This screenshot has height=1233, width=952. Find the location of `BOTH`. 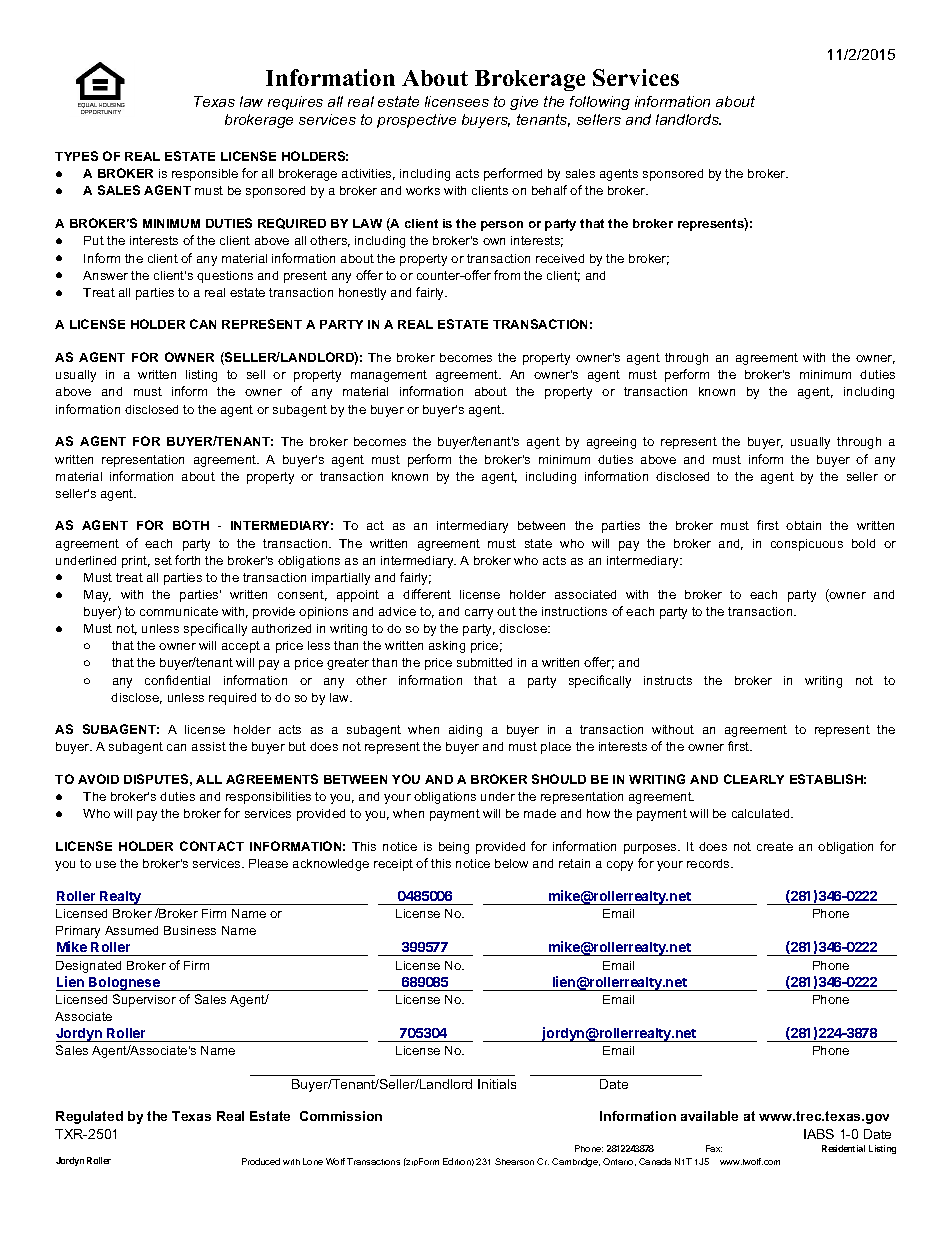

BOTH is located at coordinates (191, 525).
